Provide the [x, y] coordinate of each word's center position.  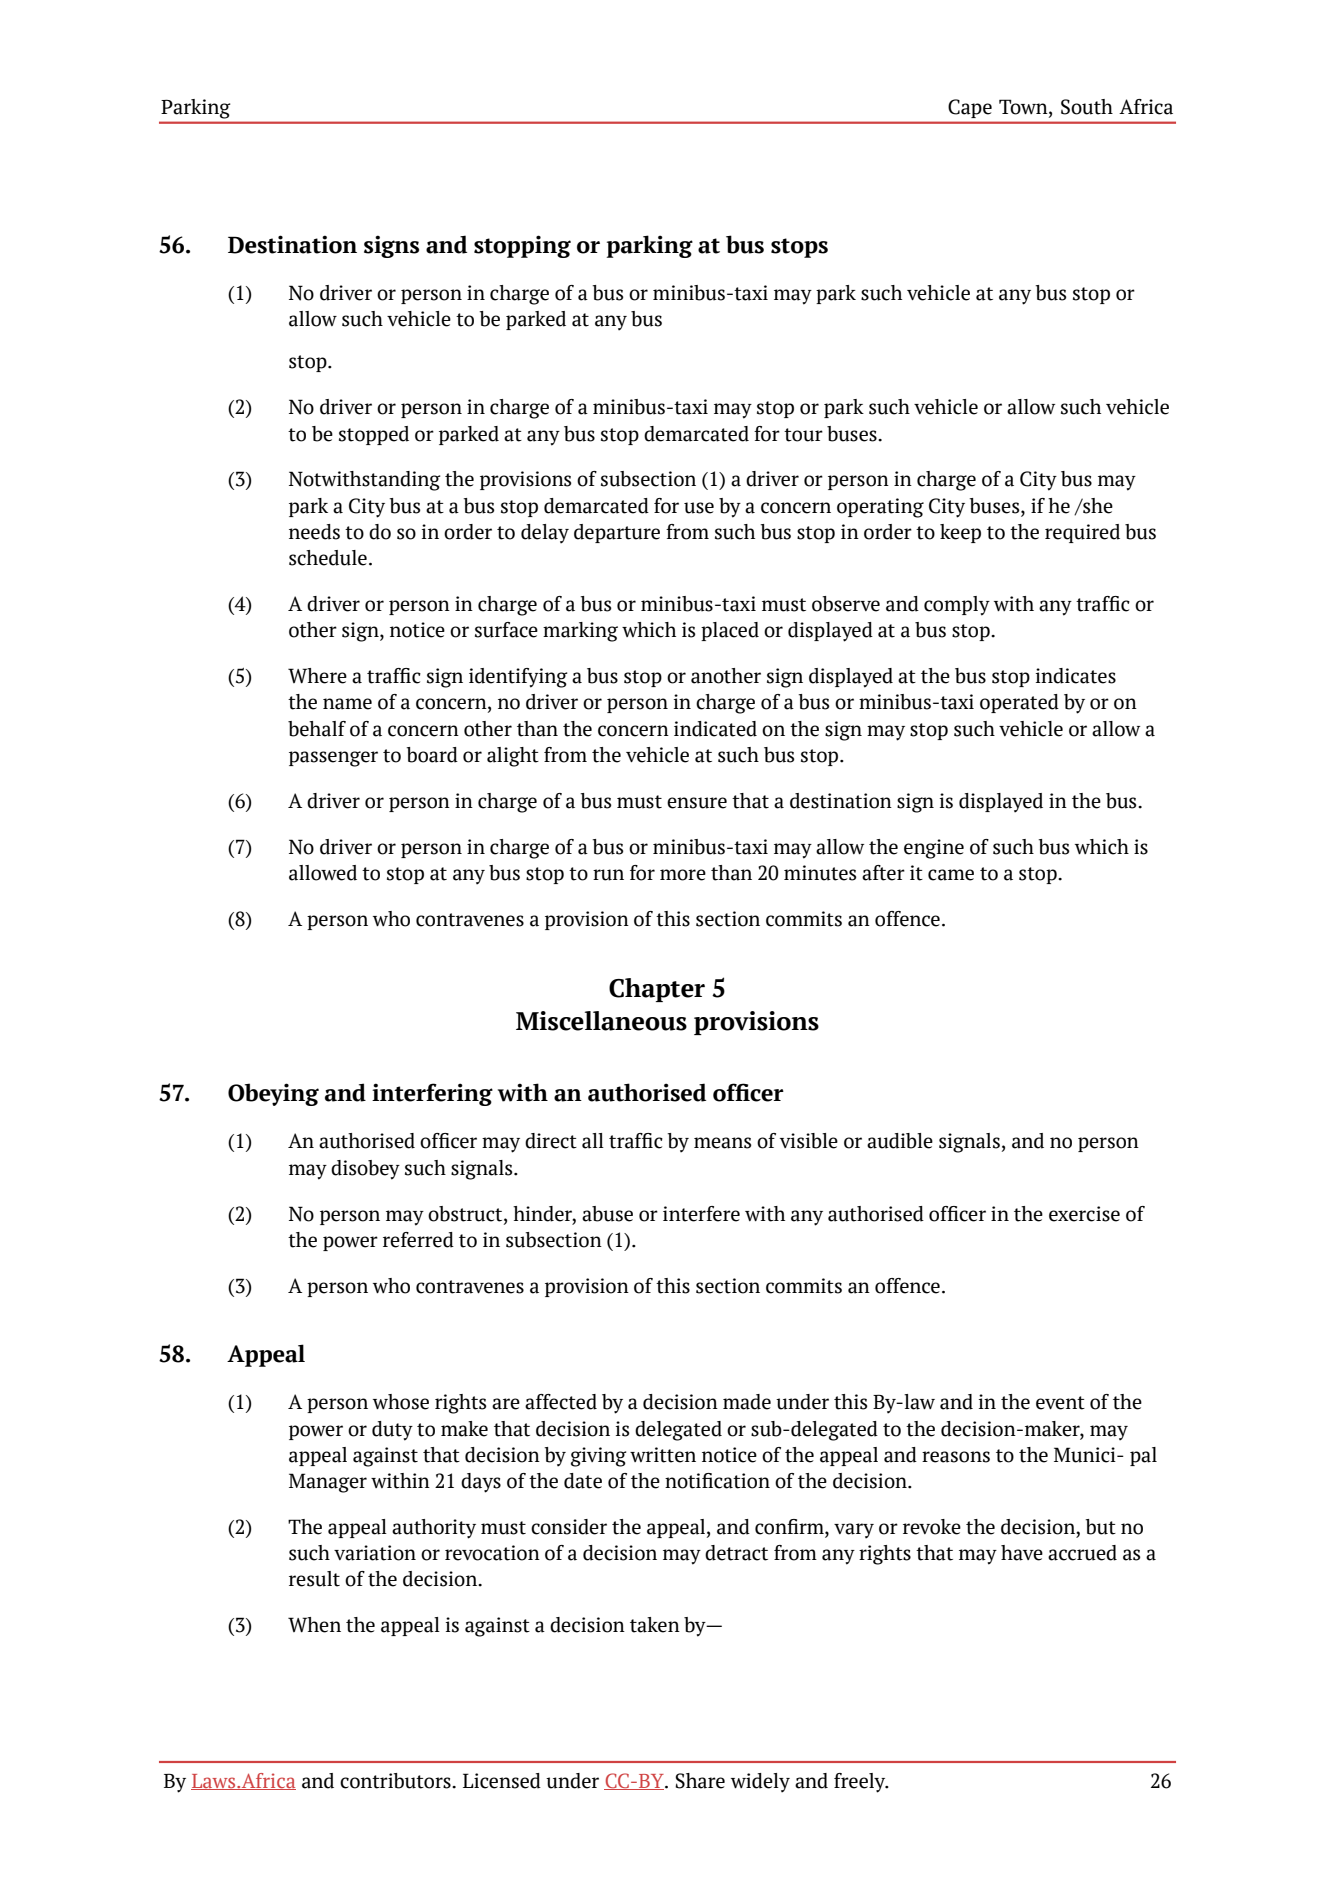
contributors [396, 1781]
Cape [970, 108]
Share [700, 1781]
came [951, 875]
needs [314, 532]
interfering [432, 1094]
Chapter [657, 990]
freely [861, 1783]
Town [1024, 108]
